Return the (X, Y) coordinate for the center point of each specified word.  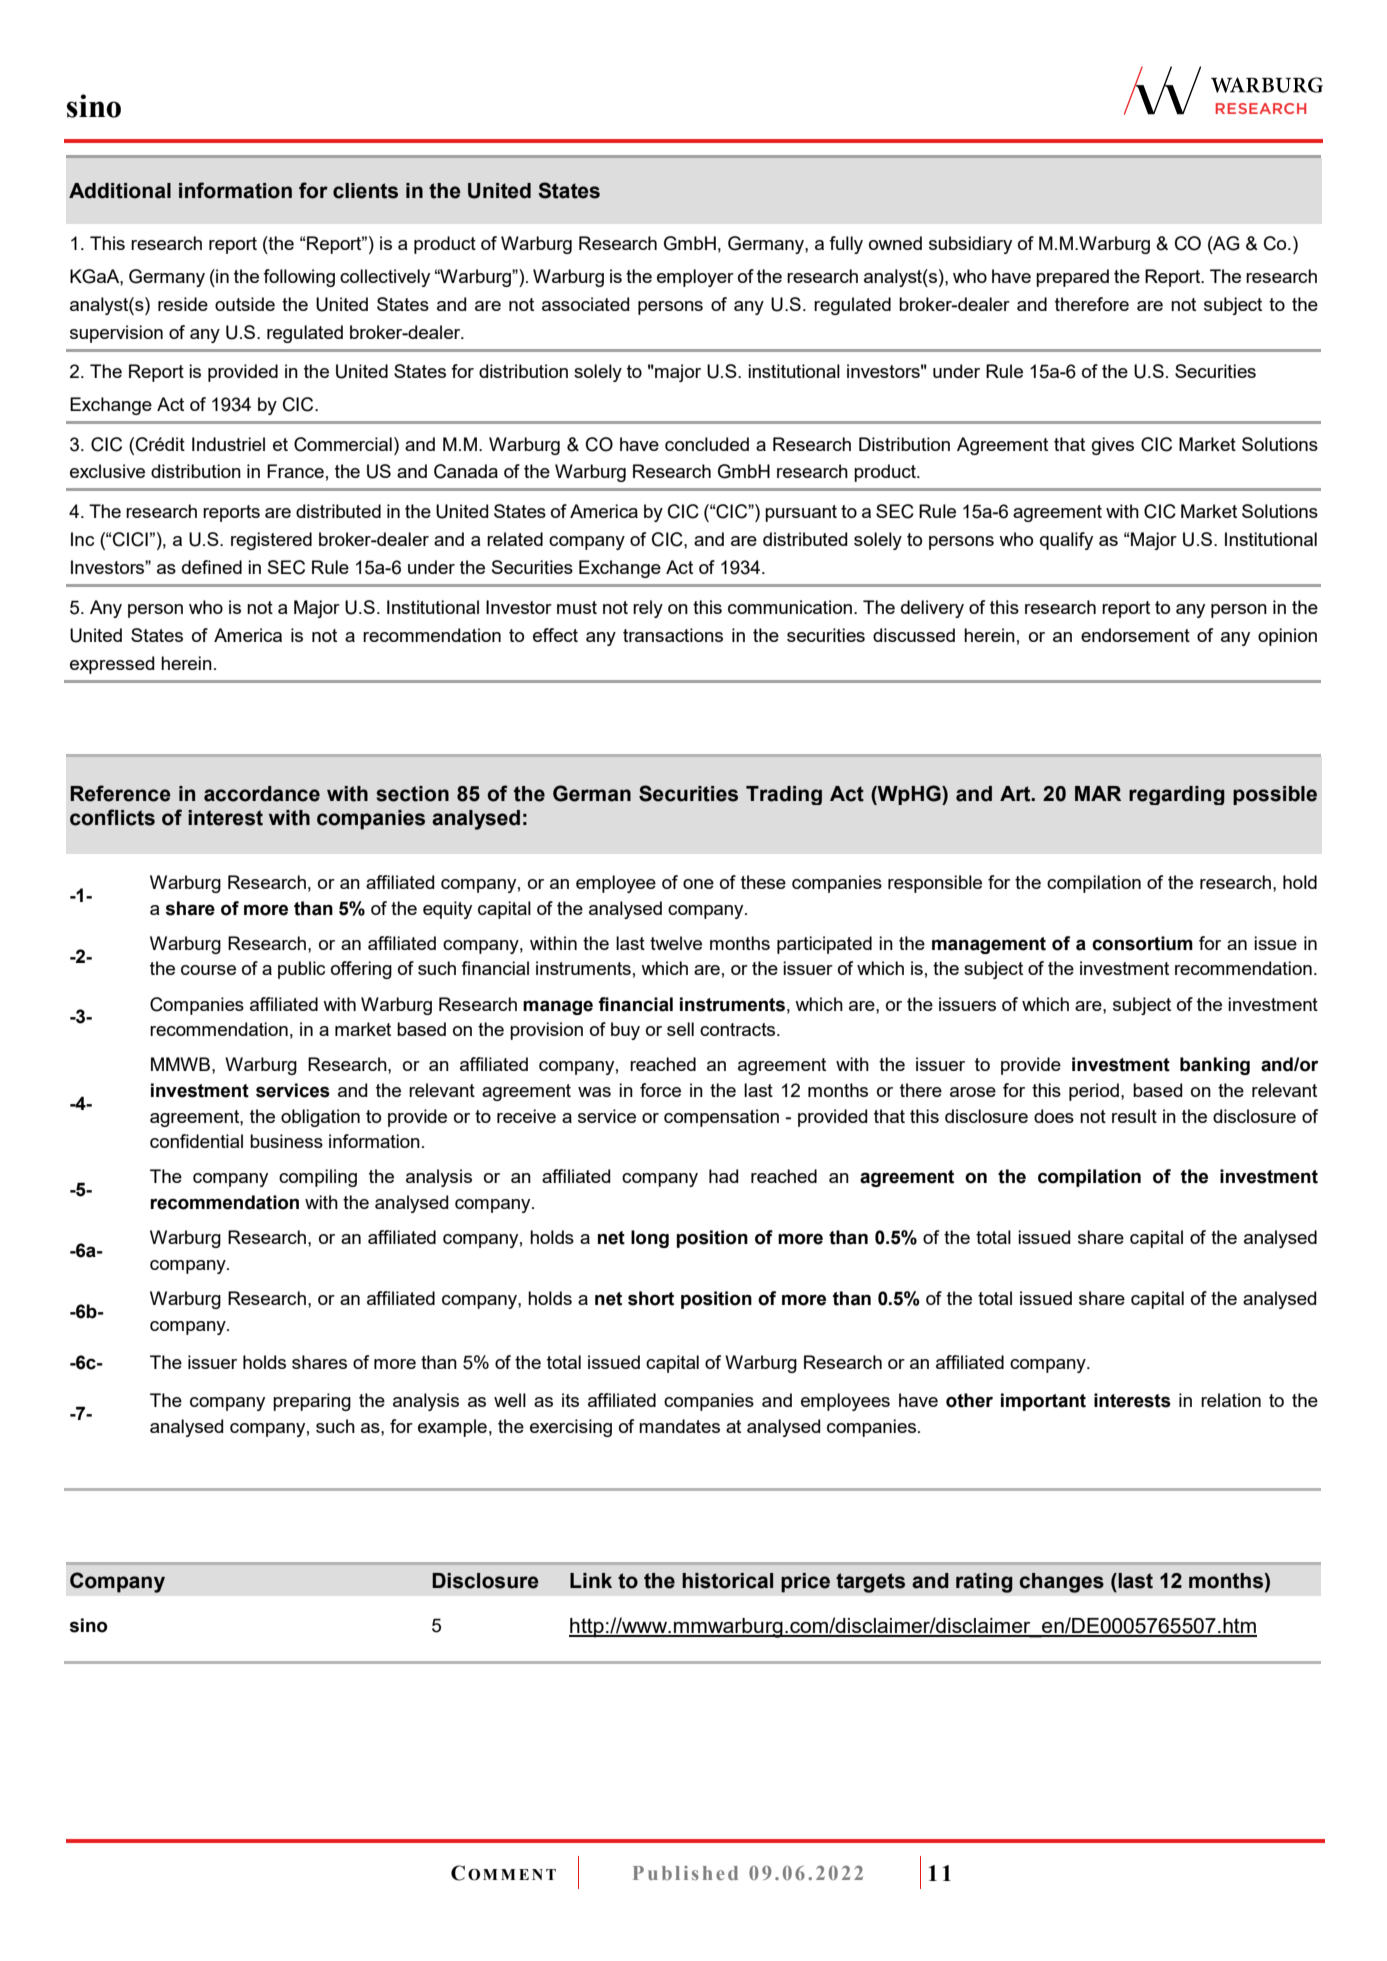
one (698, 884)
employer (695, 278)
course (208, 970)
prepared (1072, 278)
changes (1061, 1583)
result (1134, 1116)
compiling (318, 1178)
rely (648, 609)
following (299, 278)
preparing (312, 1402)
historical (727, 1581)
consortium (1142, 943)
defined (212, 567)
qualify (1066, 541)
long (650, 1239)
